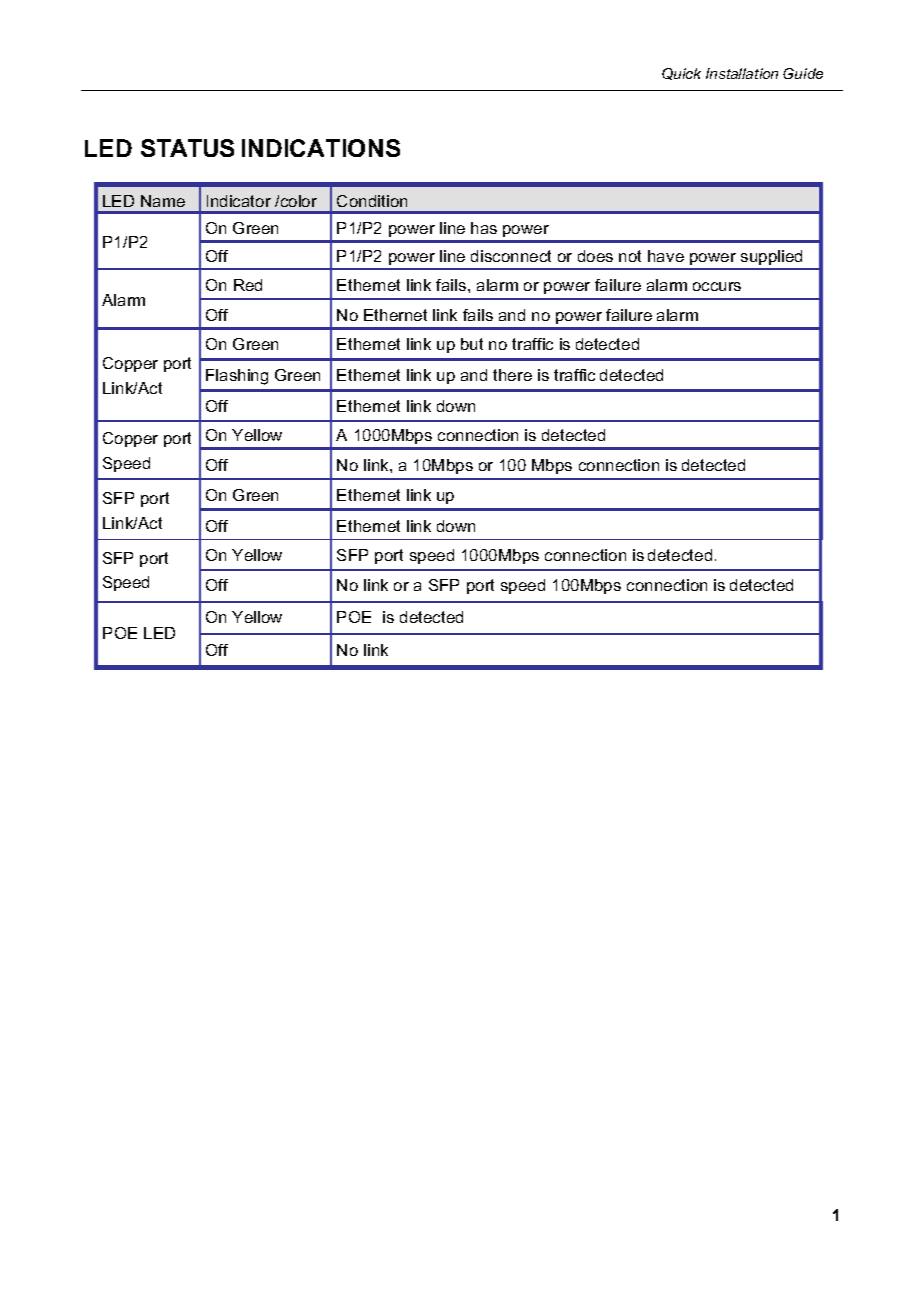 The height and width of the screenshot is (1308, 924). What do you see at coordinates (742, 73) in the screenshot?
I see `Installation` at bounding box center [742, 73].
